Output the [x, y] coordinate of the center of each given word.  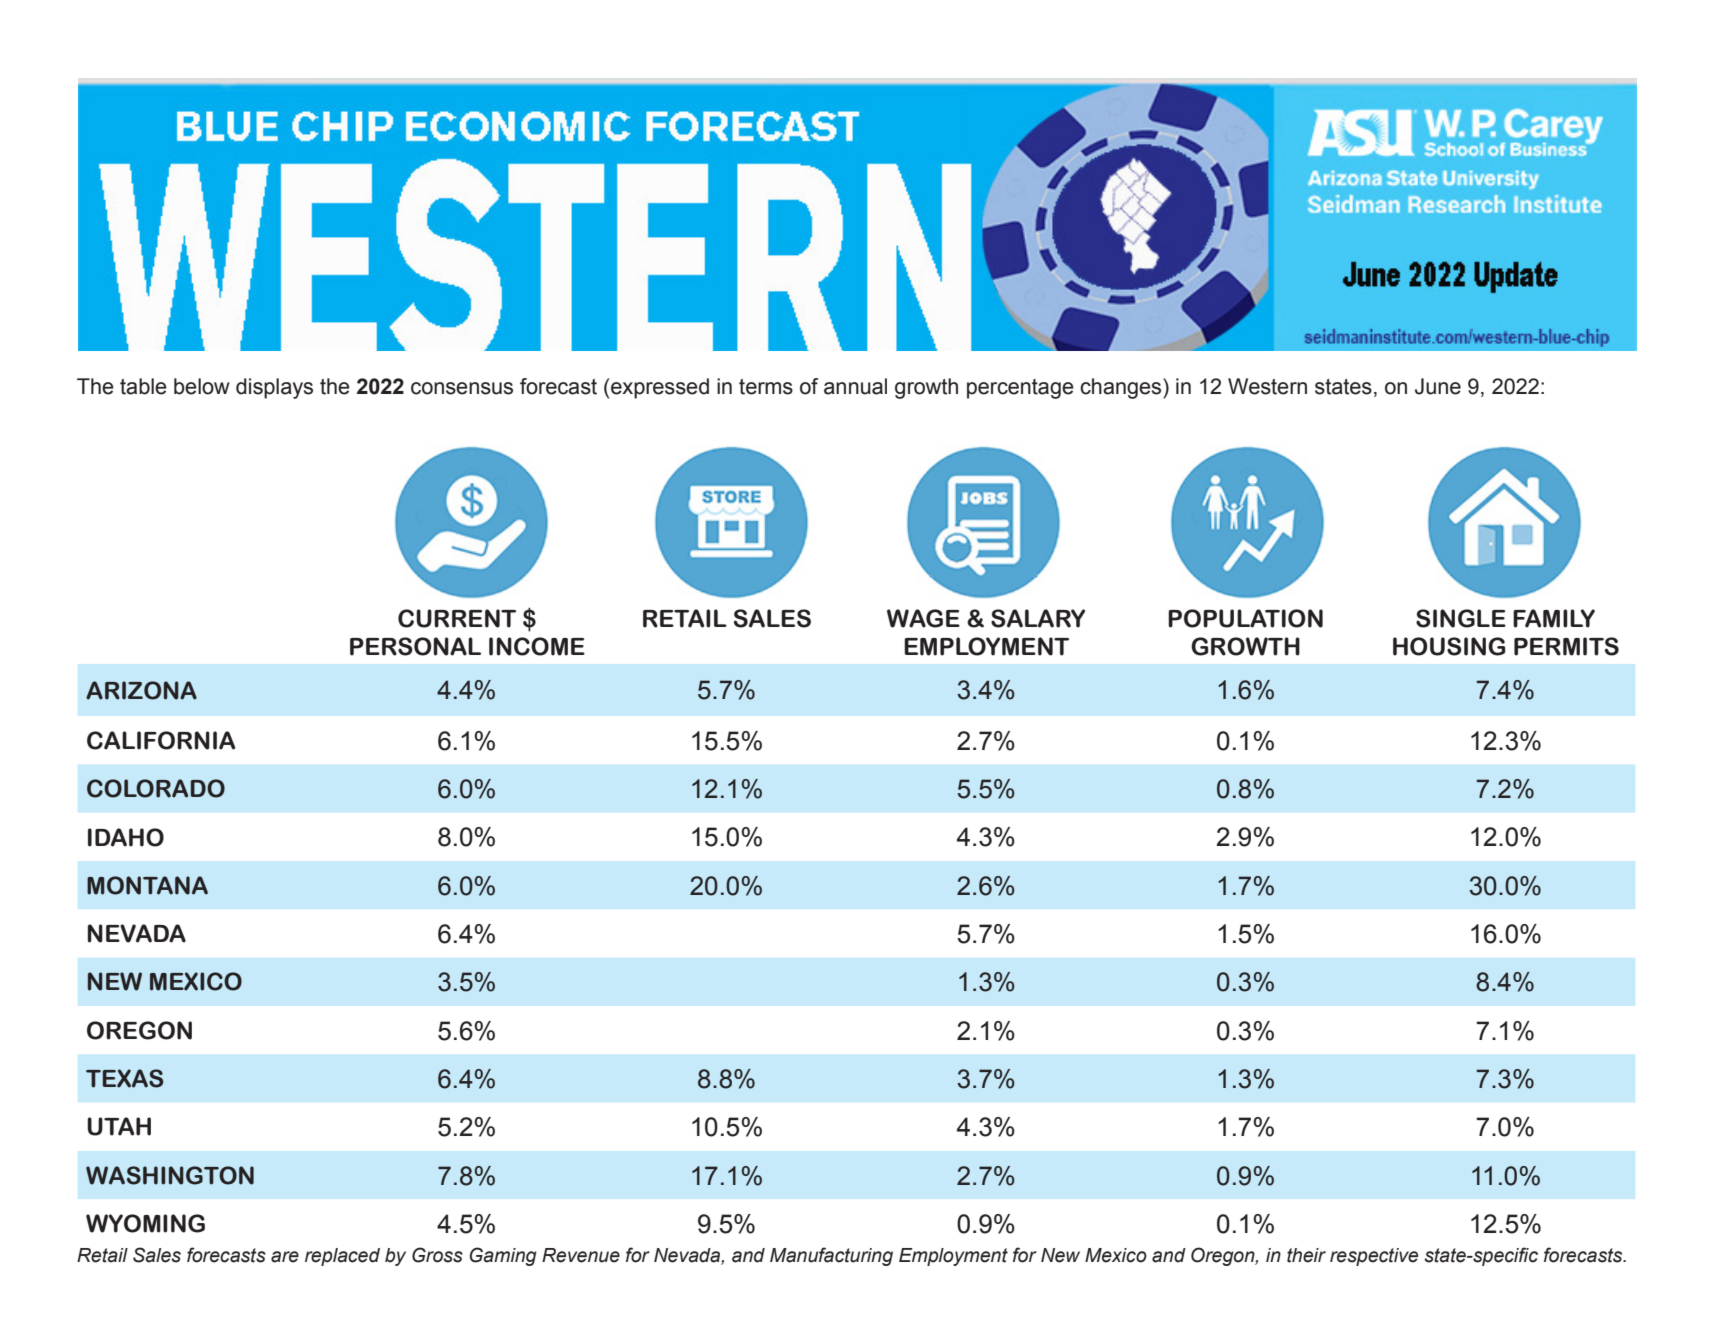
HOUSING [1449, 646]
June [1438, 386]
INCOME [537, 646]
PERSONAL [415, 646]
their [1306, 1255]
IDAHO [126, 837]
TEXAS [125, 1078]
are [285, 1257]
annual [855, 386]
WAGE [923, 618]
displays [274, 388]
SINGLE [1461, 618]
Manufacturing [831, 1256]
